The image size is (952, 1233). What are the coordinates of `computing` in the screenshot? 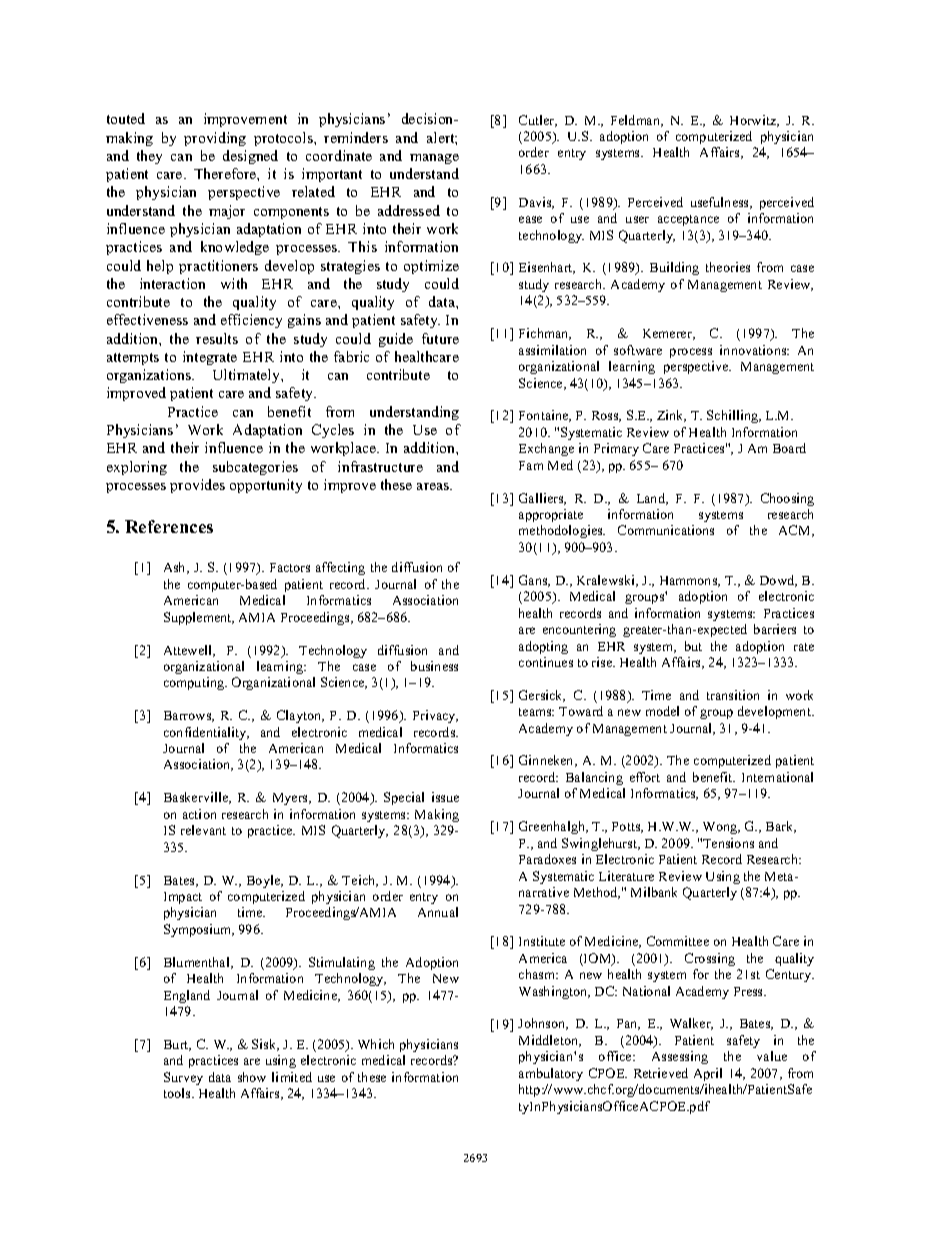 It's located at (195, 683).
